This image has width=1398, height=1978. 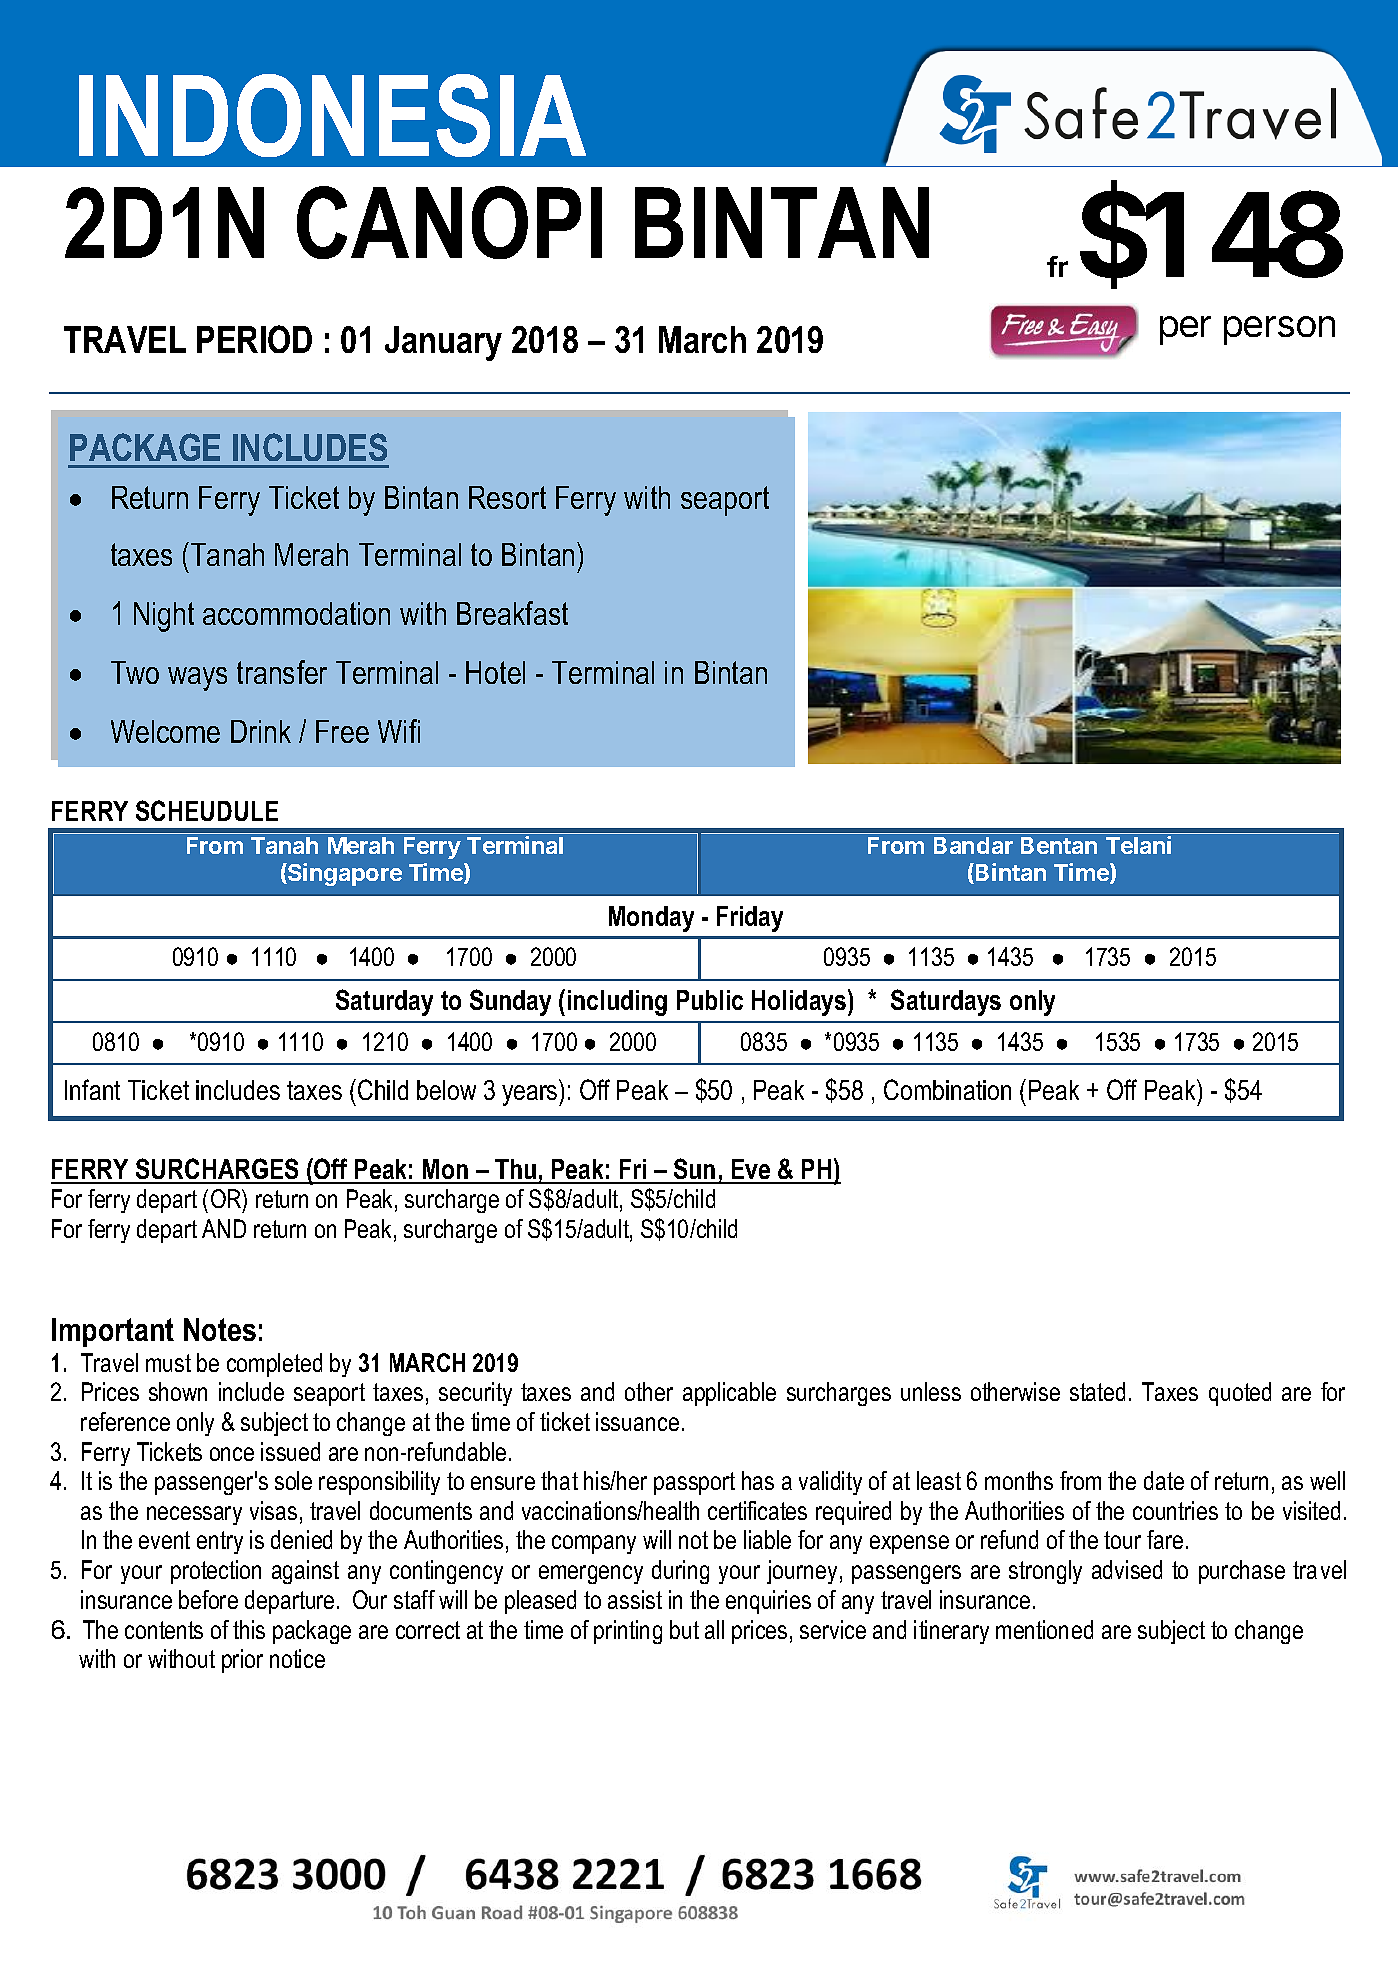 What do you see at coordinates (332, 115) in the image?
I see `INDONESIA` at bounding box center [332, 115].
